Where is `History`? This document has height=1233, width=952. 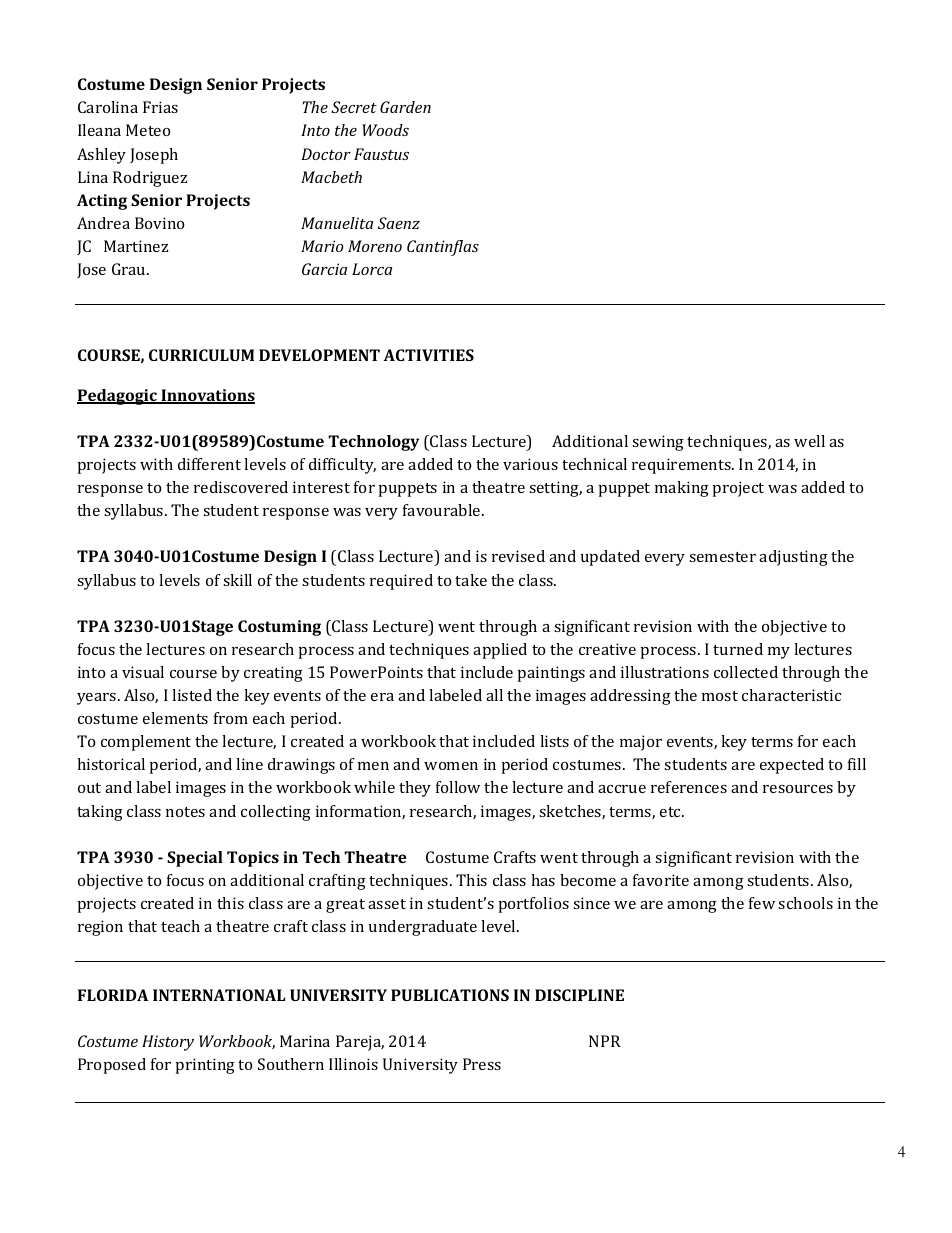 History is located at coordinates (168, 1043).
